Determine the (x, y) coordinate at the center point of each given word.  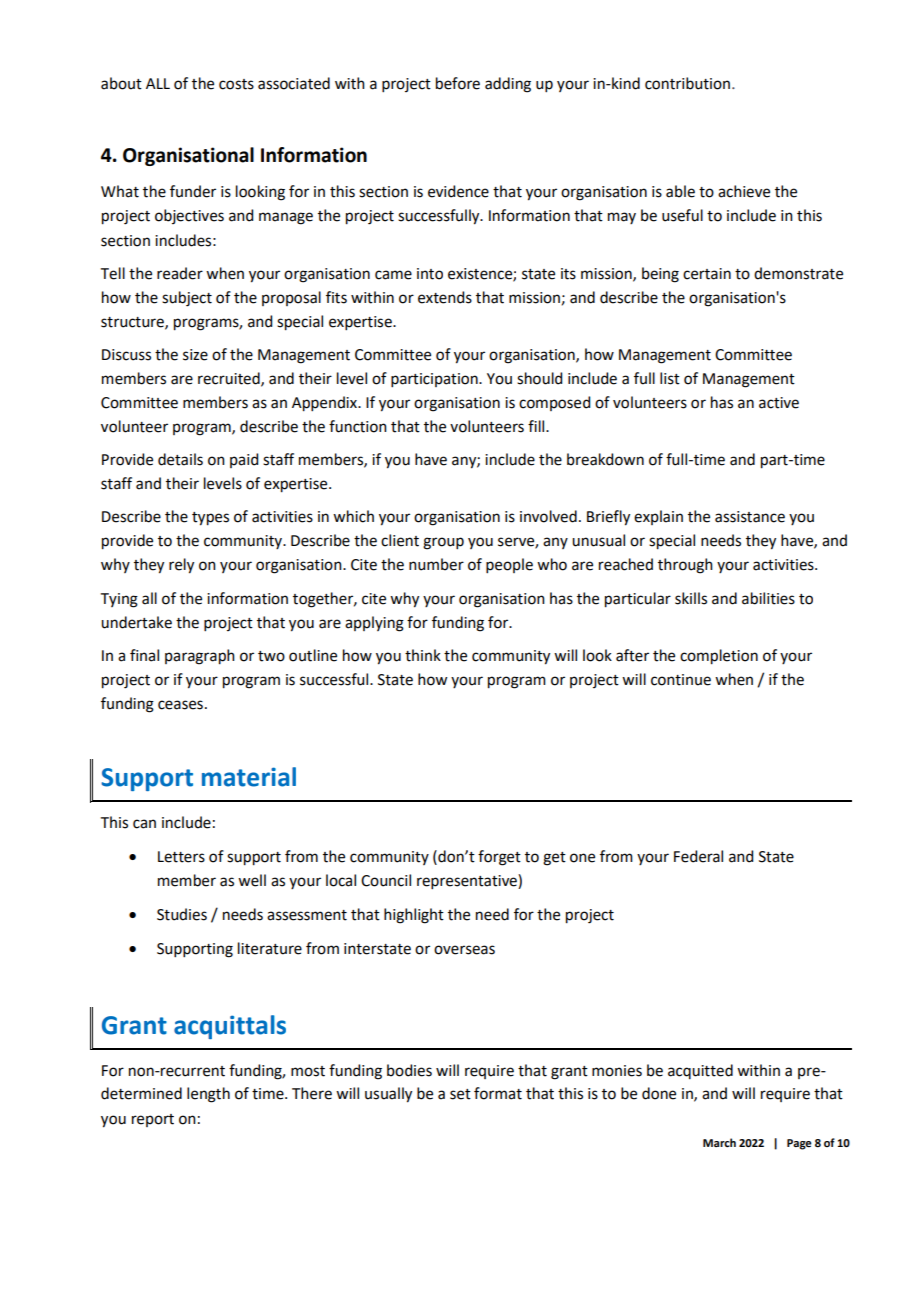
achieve (744, 191)
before (458, 83)
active (779, 403)
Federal (698, 856)
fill (537, 426)
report (153, 1120)
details (180, 459)
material (249, 777)
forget (499, 858)
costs (236, 84)
